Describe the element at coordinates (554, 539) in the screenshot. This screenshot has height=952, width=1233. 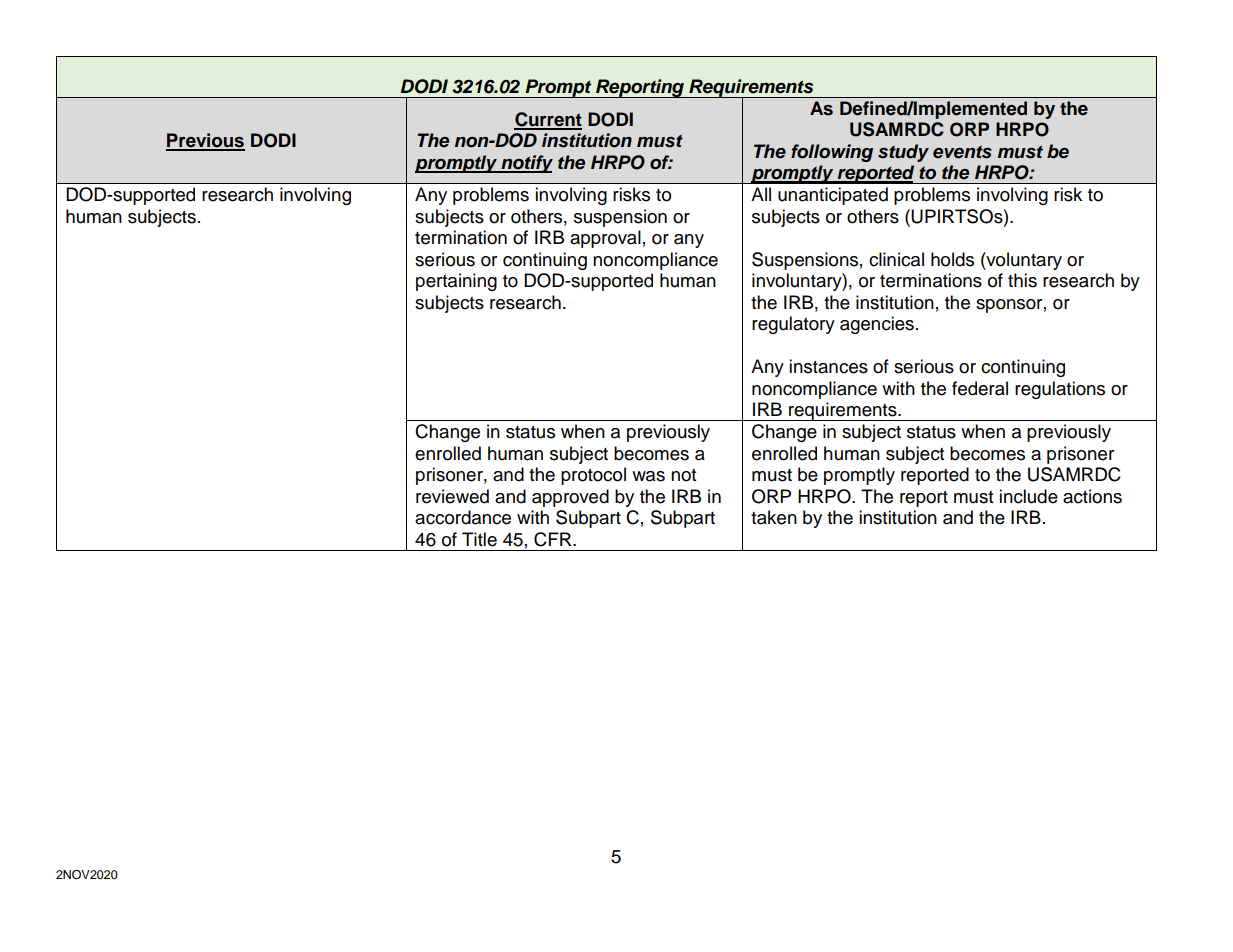
I see `CFR` at that location.
